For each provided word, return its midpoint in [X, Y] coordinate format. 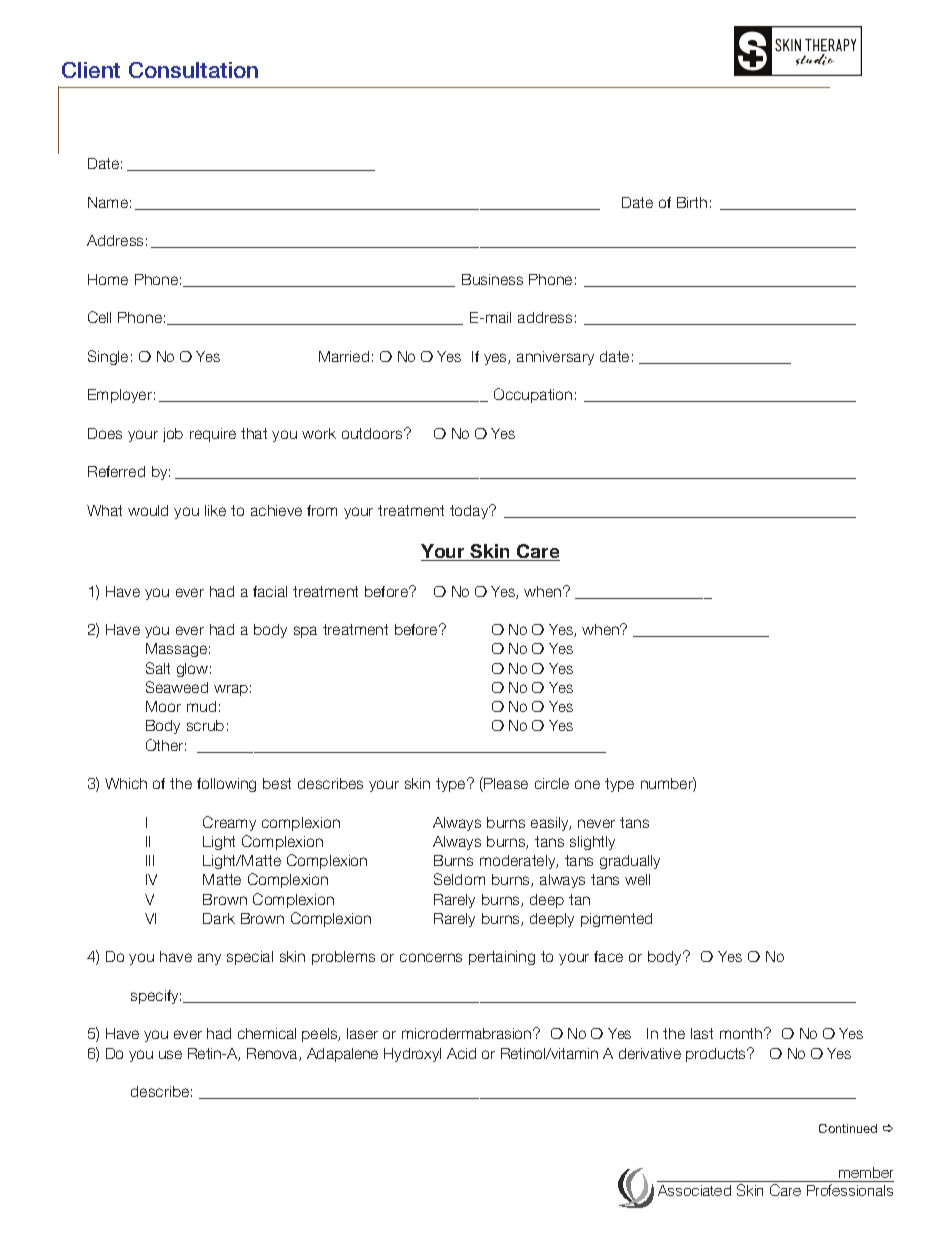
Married [344, 356]
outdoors [373, 433]
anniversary [555, 358]
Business [492, 279]
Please [505, 784]
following [226, 785]
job [173, 435]
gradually [630, 862]
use [170, 1054]
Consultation [193, 70]
